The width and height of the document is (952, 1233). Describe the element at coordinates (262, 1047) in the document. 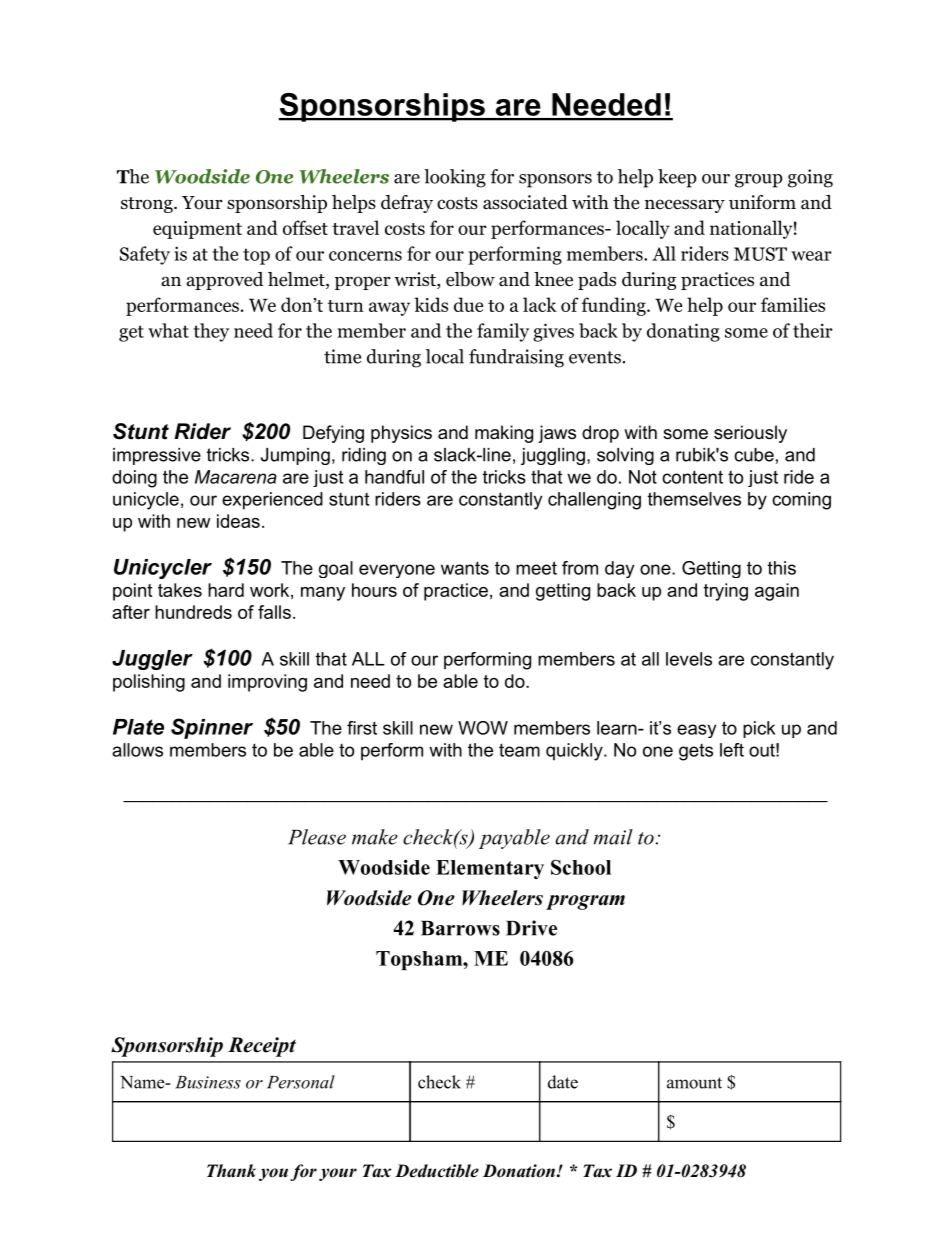

I see `Receipt` at that location.
